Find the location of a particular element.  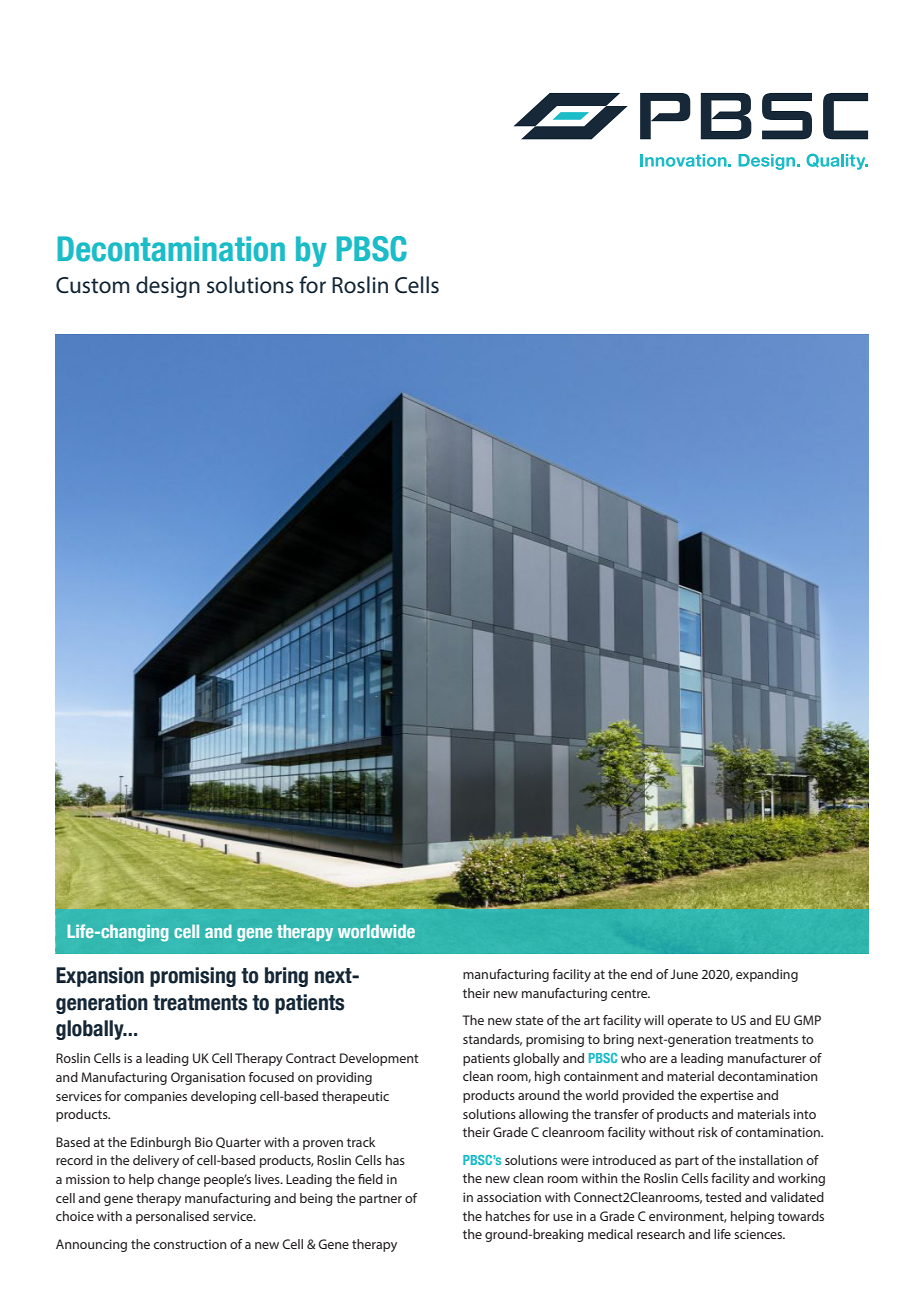

hatches is located at coordinates (508, 1216).
